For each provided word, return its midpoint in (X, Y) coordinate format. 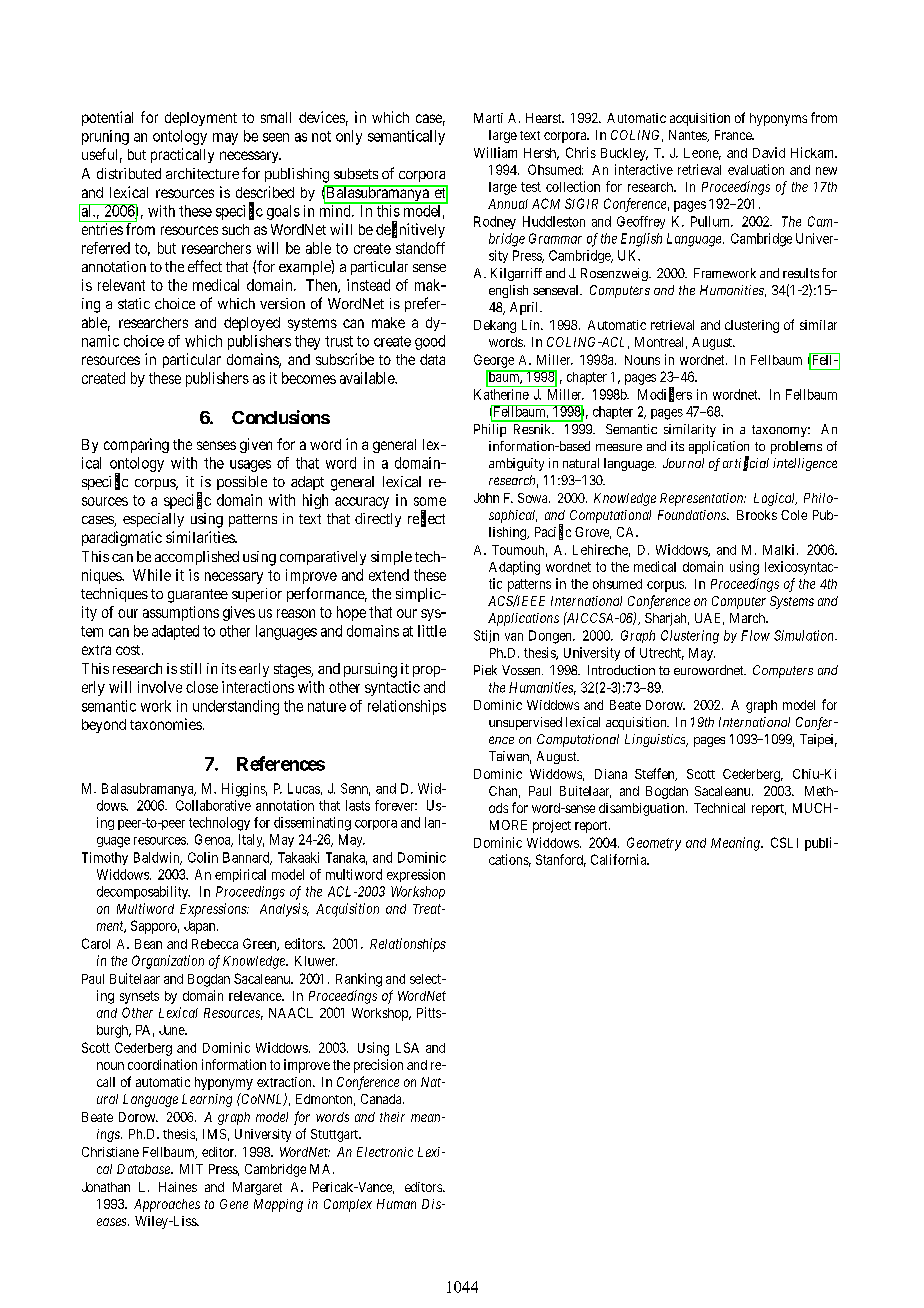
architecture (202, 173)
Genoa (214, 840)
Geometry (654, 844)
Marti (488, 118)
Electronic (385, 1152)
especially (153, 520)
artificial (746, 463)
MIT (191, 1169)
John (486, 498)
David (769, 152)
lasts (358, 805)
